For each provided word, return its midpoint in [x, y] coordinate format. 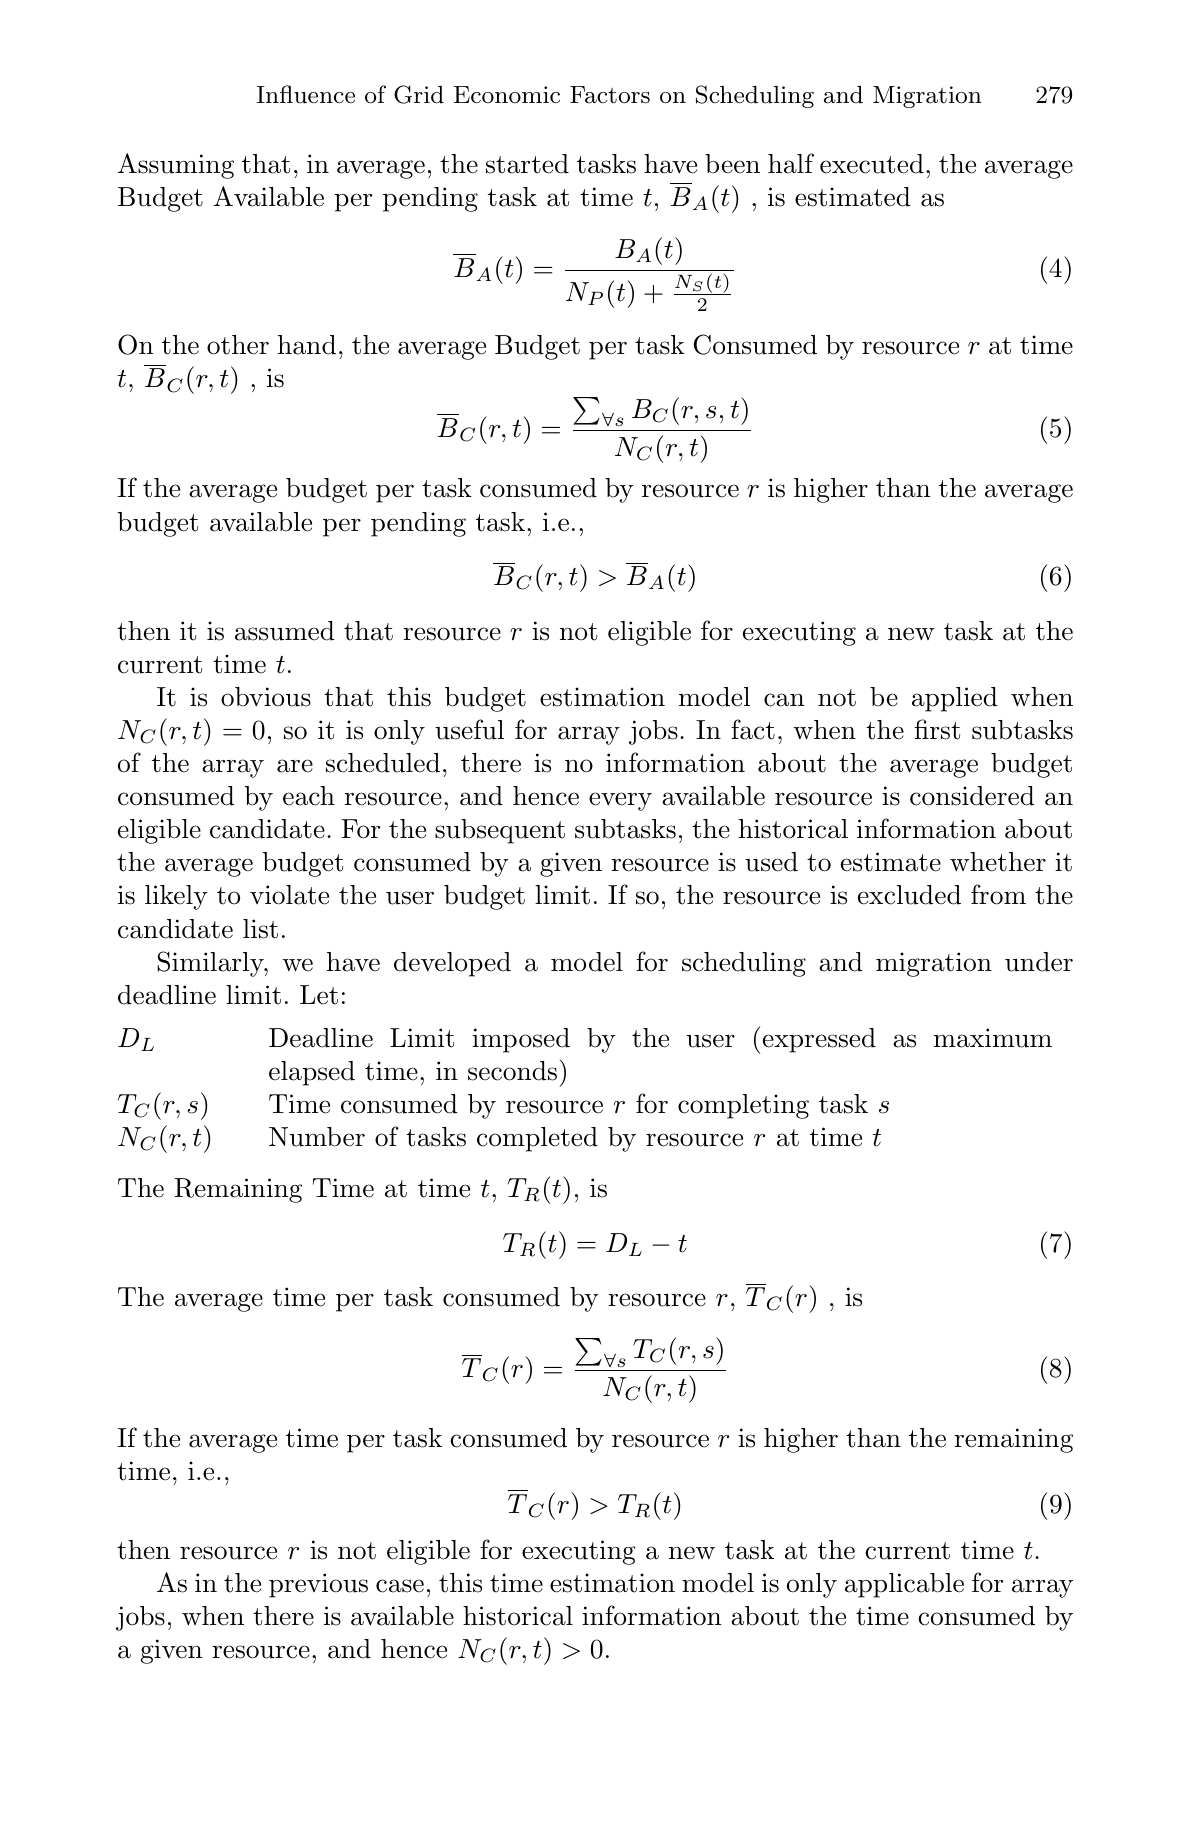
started [527, 164]
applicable [904, 1585]
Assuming [176, 166]
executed [872, 164]
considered [972, 796]
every [620, 801]
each [309, 796]
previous [318, 1585]
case [400, 1586]
